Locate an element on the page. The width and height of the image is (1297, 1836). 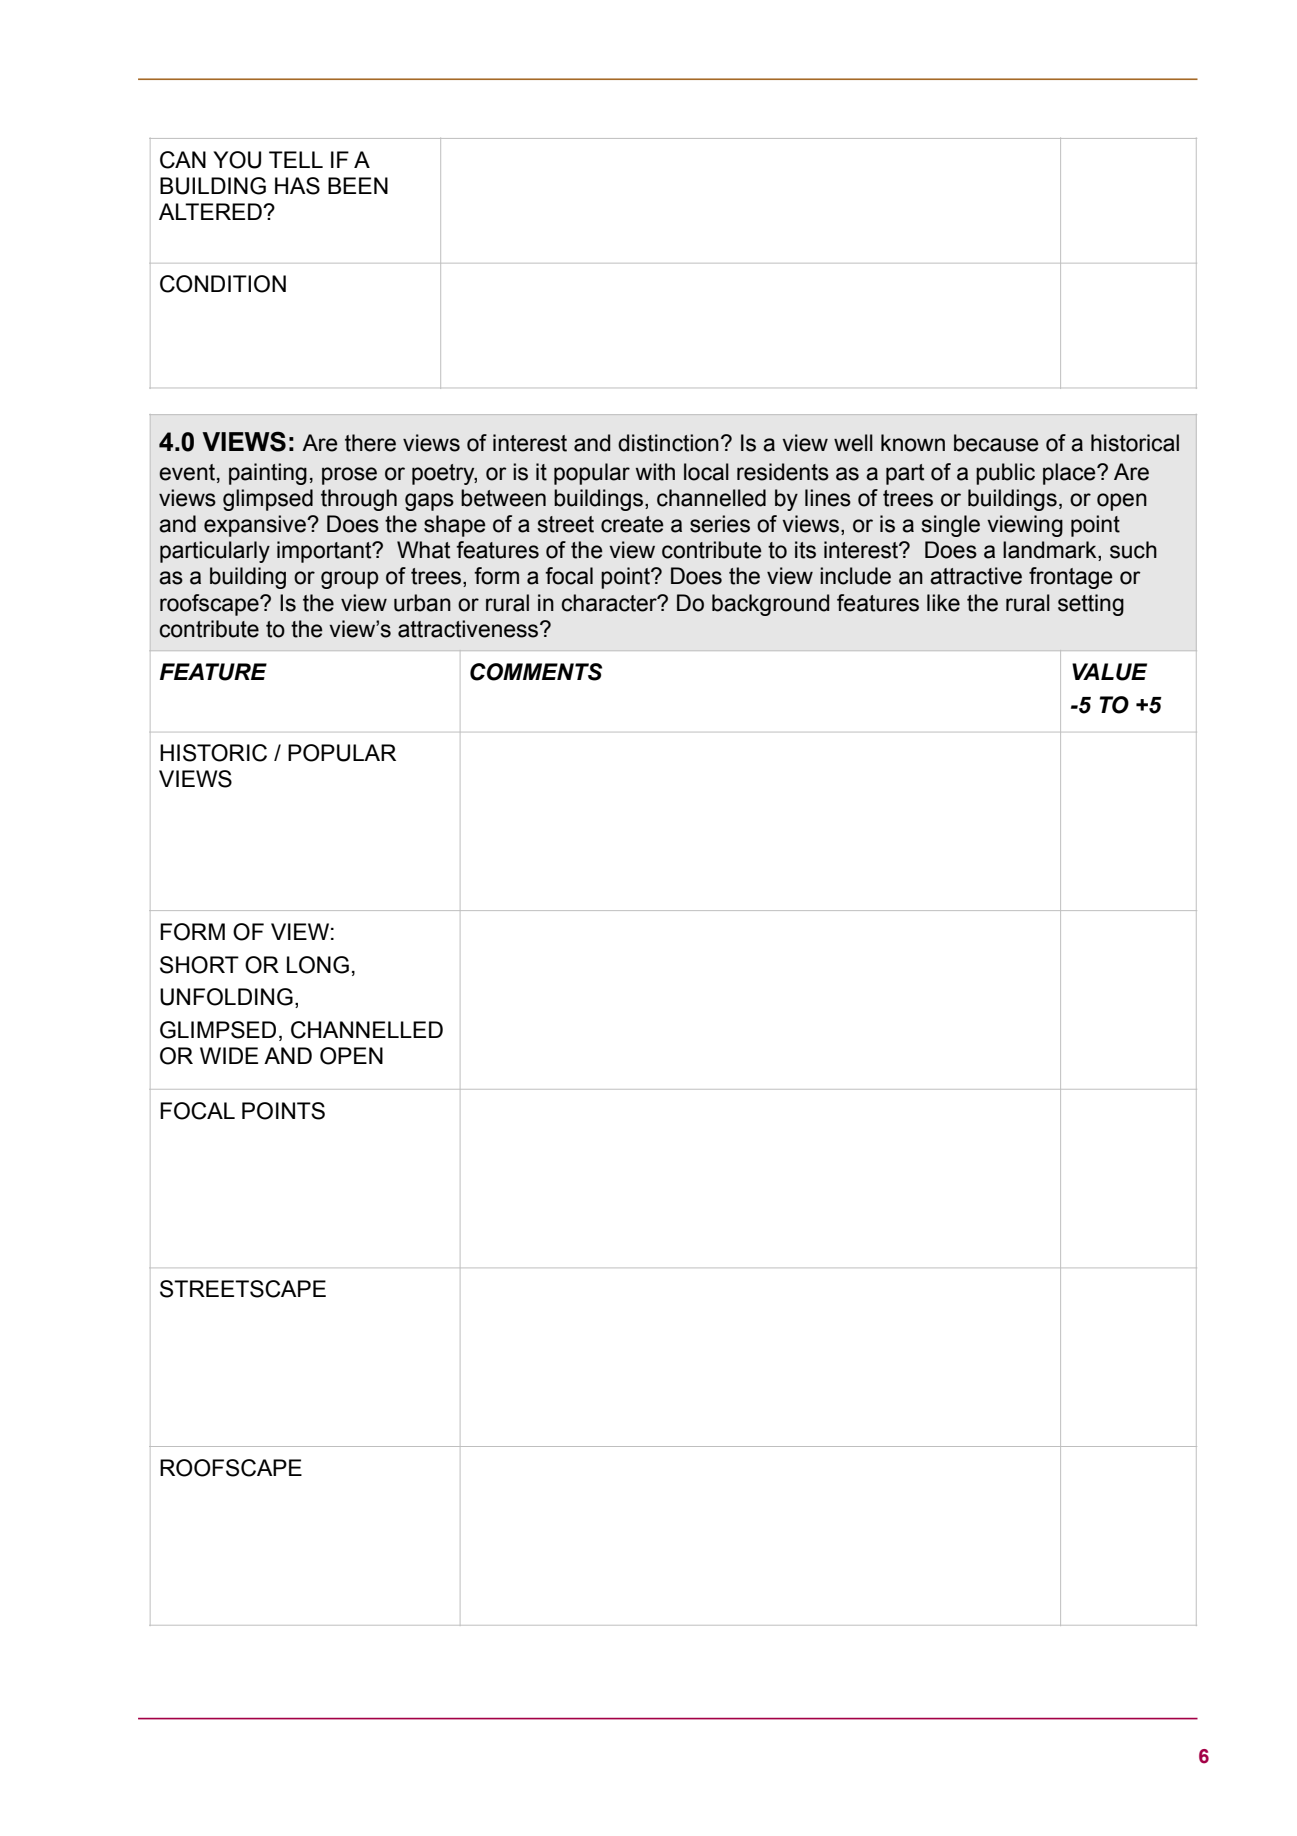
COMMENTS is located at coordinates (536, 672).
